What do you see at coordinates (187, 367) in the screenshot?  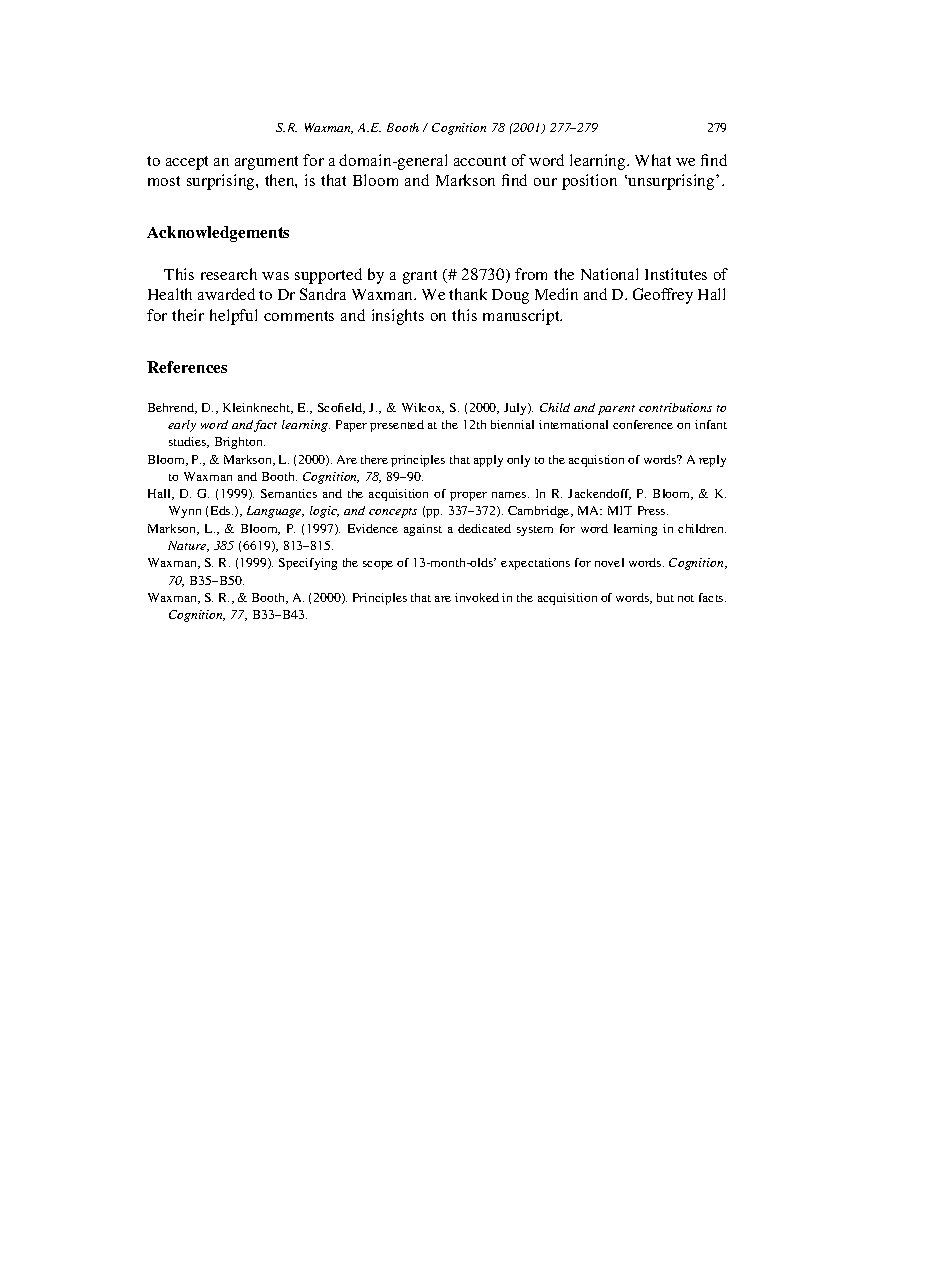 I see `References` at bounding box center [187, 367].
